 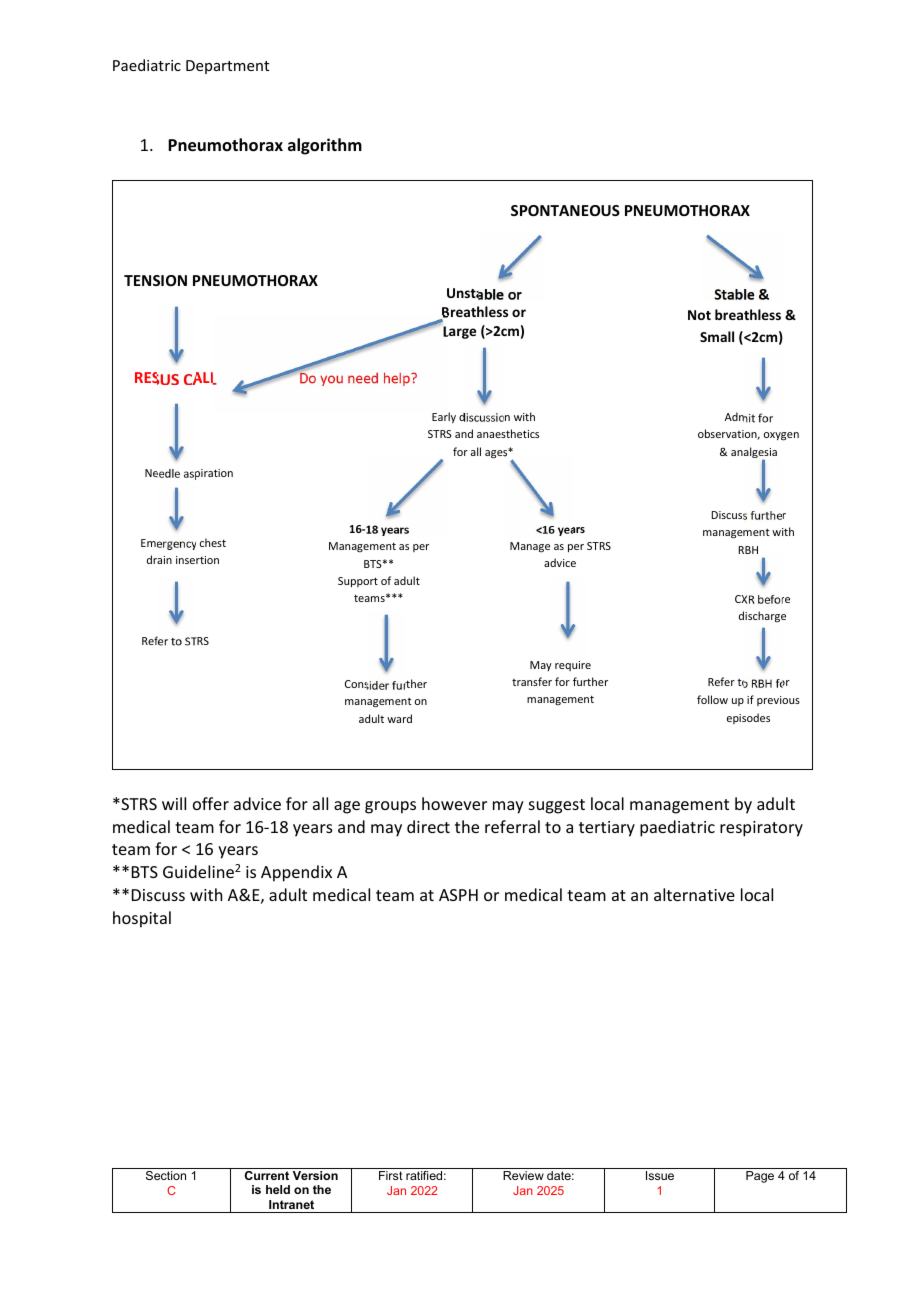 I want to click on CXR, so click(x=745, y=599).
